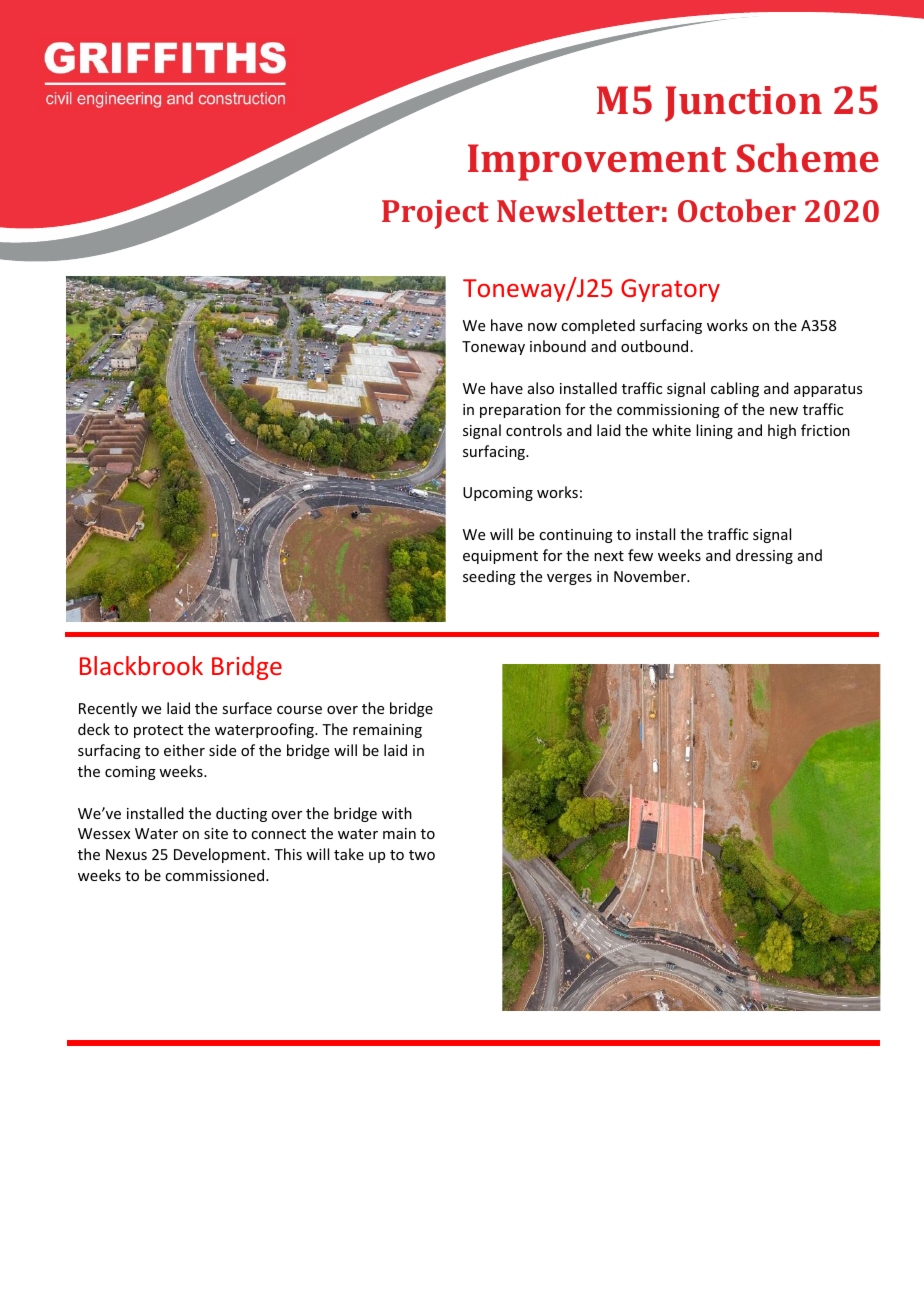 The width and height of the screenshot is (924, 1309). Describe the element at coordinates (542, 327) in the screenshot. I see `now` at that location.
